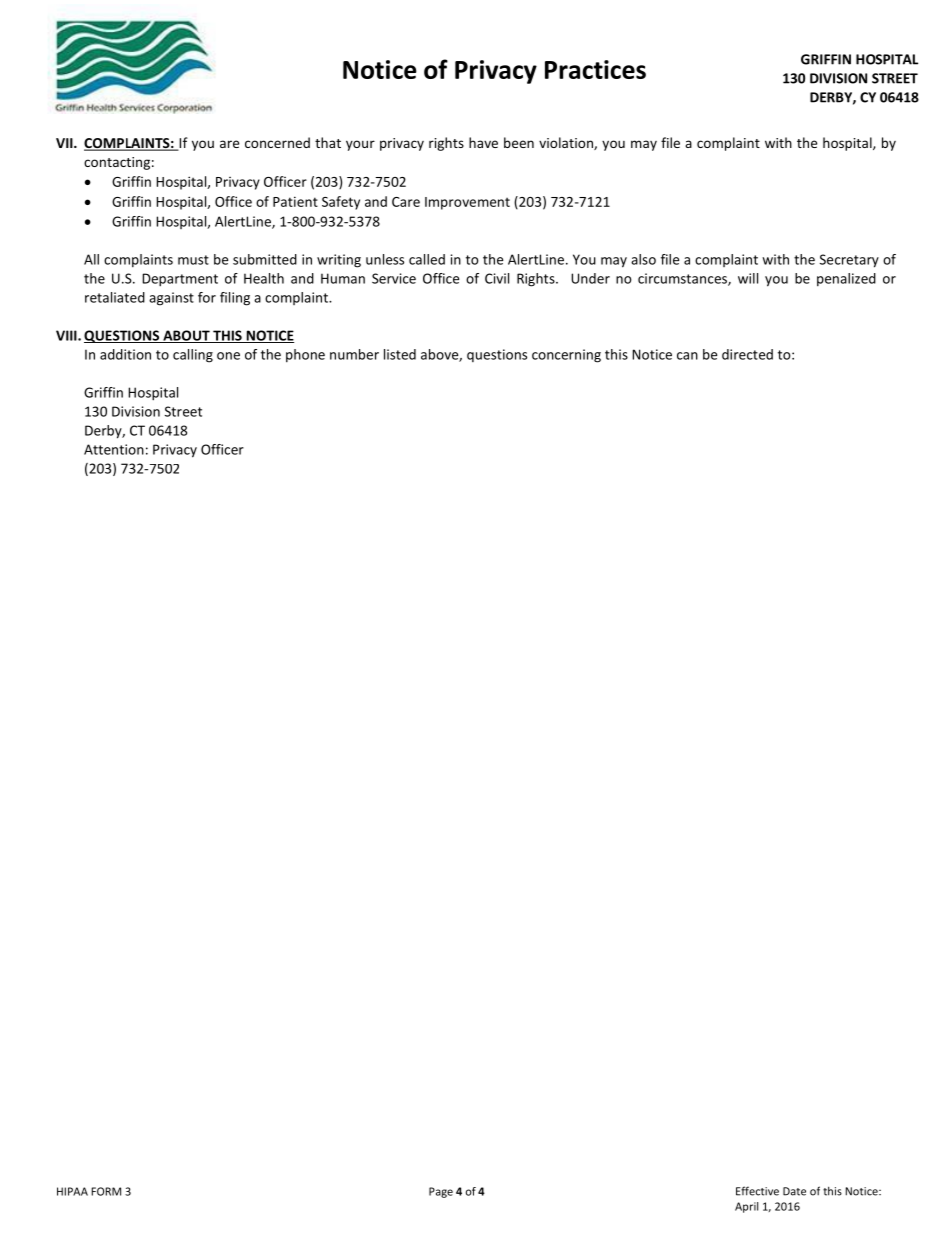  I want to click on directed, so click(747, 354).
